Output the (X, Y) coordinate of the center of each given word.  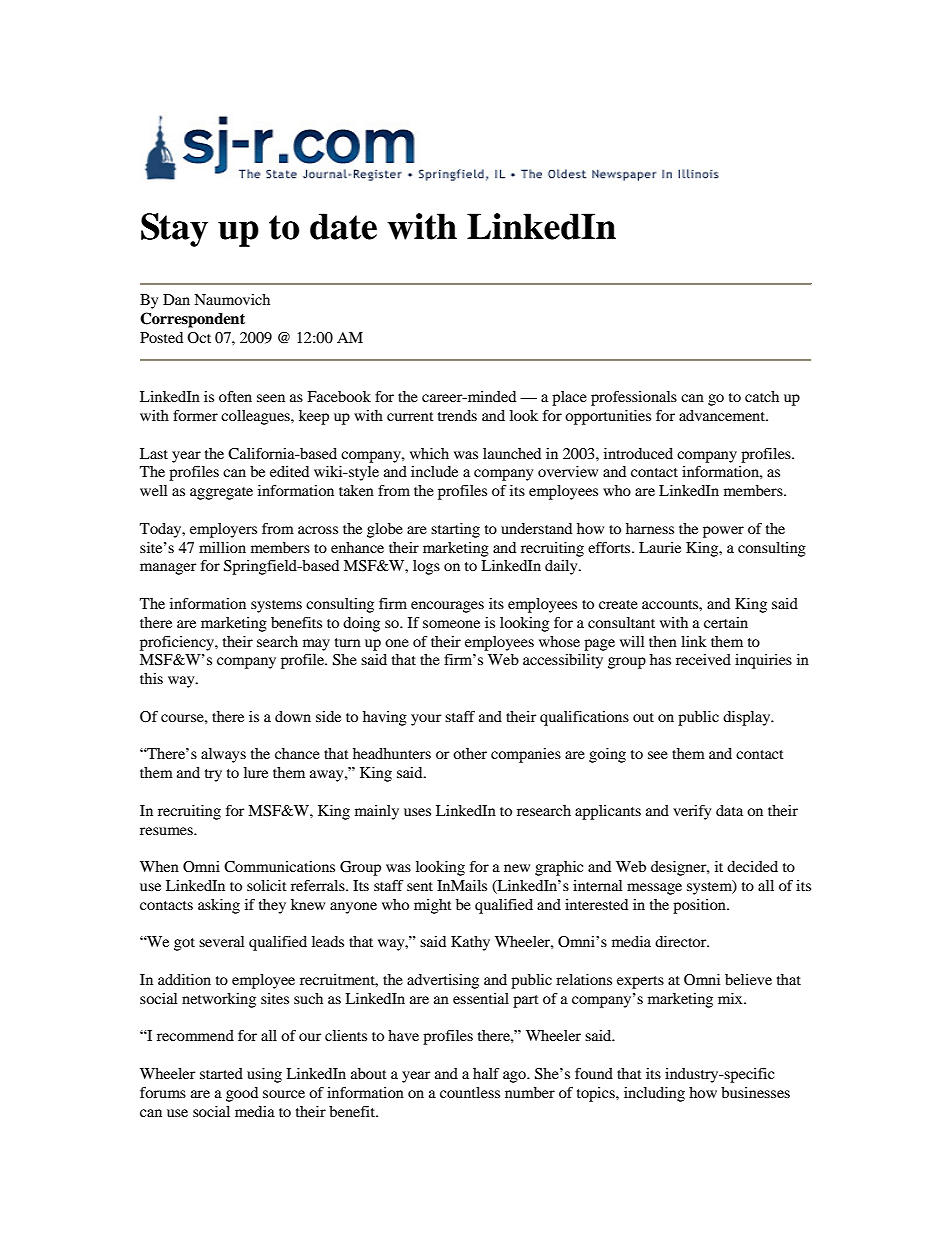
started (221, 1073)
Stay (174, 230)
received (703, 659)
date (343, 226)
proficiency (178, 643)
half (486, 1073)
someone (451, 624)
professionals (634, 398)
